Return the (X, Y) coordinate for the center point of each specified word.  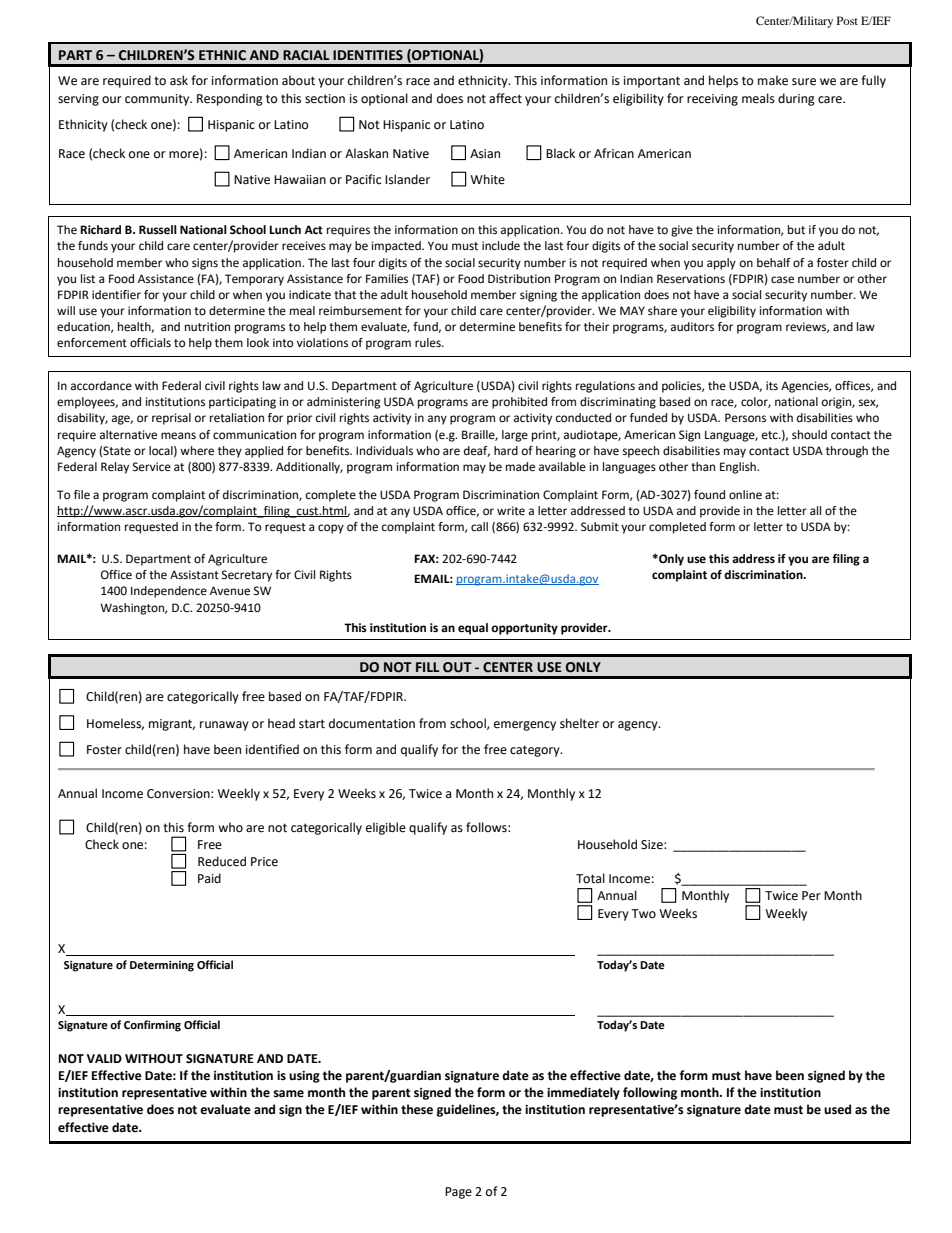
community (158, 100)
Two (643, 914)
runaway (224, 726)
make (773, 80)
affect (505, 98)
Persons (745, 417)
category (536, 751)
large (515, 436)
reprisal (171, 419)
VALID (104, 1058)
